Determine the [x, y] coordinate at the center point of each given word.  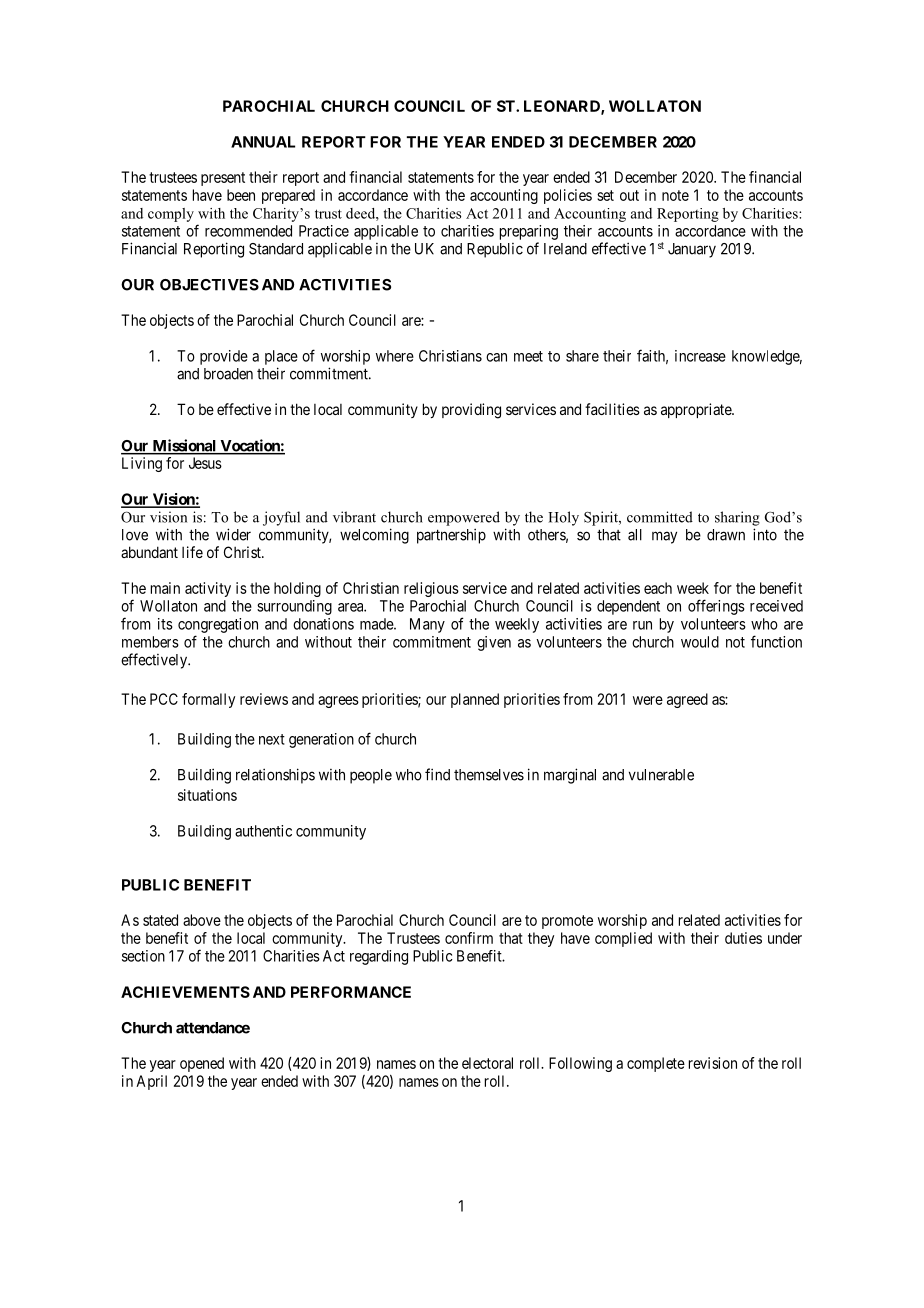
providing [471, 411]
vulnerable [661, 775]
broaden [228, 374]
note [675, 195]
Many [427, 625]
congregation [218, 625]
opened [202, 1064]
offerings [716, 607]
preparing [529, 232]
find [437, 774]
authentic [263, 831]
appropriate [697, 410]
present [223, 179]
